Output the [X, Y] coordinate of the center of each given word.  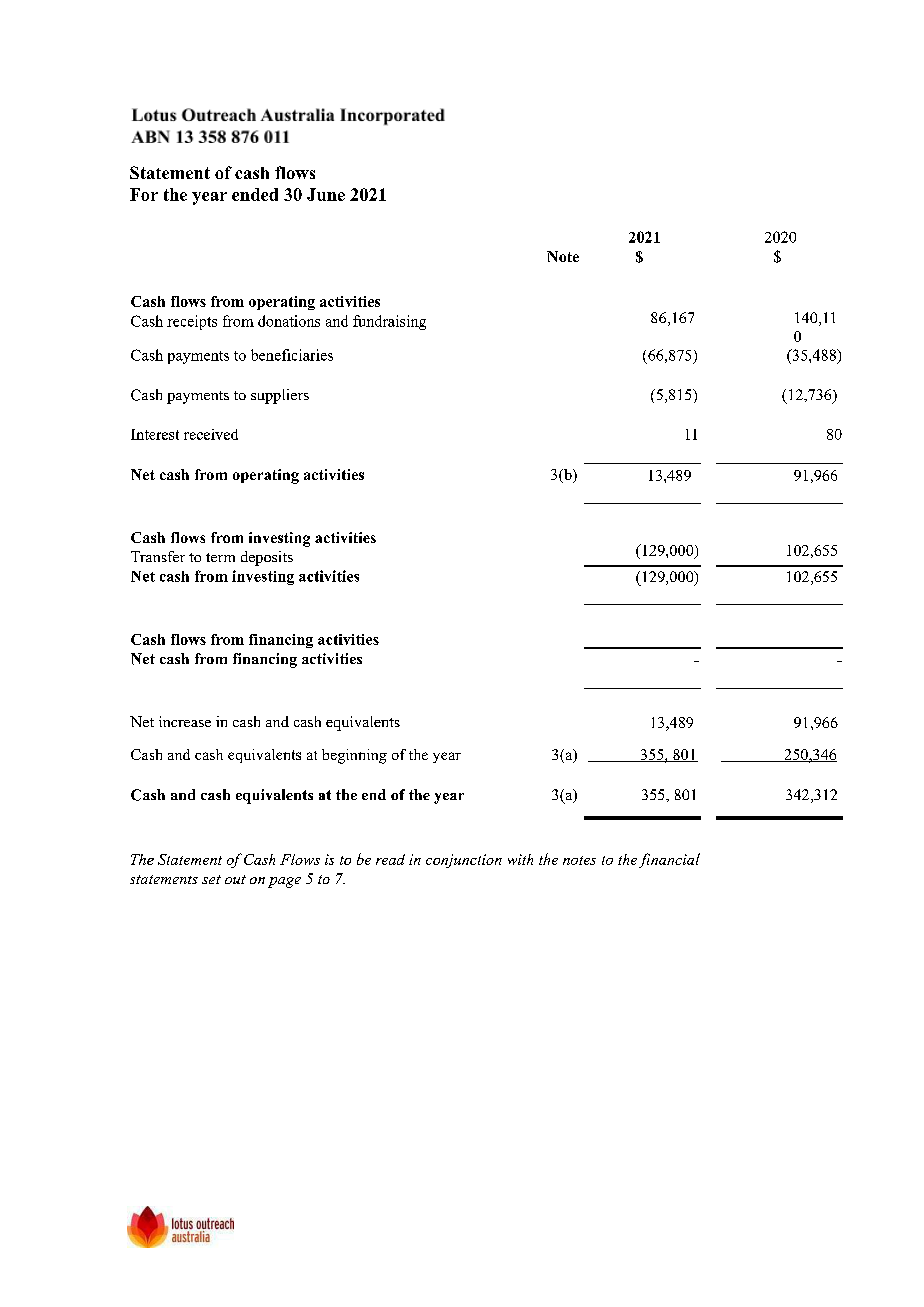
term [220, 557]
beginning [354, 756]
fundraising [389, 322]
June [326, 194]
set [211, 879]
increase [185, 721]
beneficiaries [292, 355]
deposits [267, 558]
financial [669, 860]
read [390, 859]
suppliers [280, 396]
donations [289, 321]
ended [255, 194]
